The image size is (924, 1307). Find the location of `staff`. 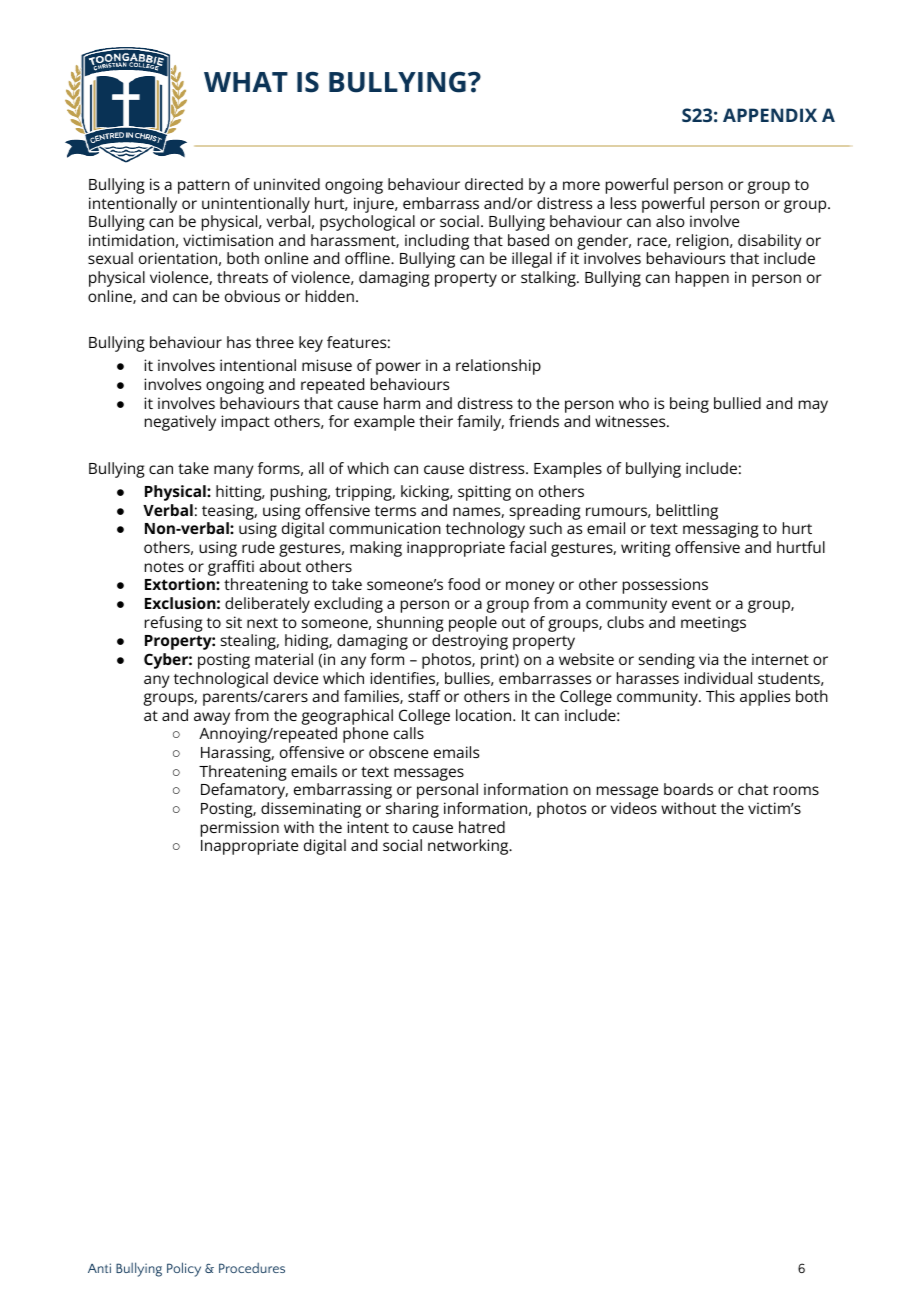

staff is located at coordinates (424, 696).
